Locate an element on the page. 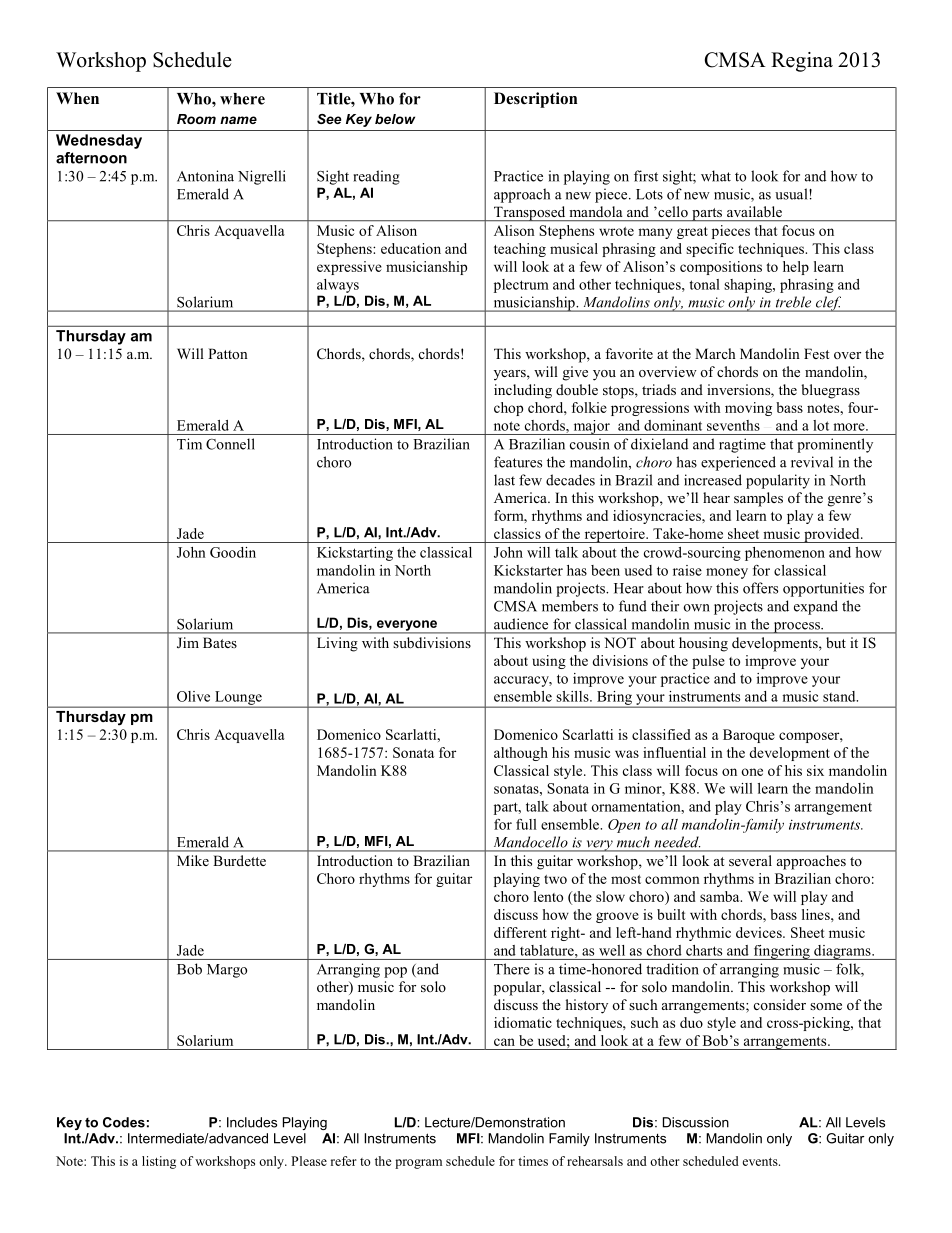  including is located at coordinates (523, 391).
